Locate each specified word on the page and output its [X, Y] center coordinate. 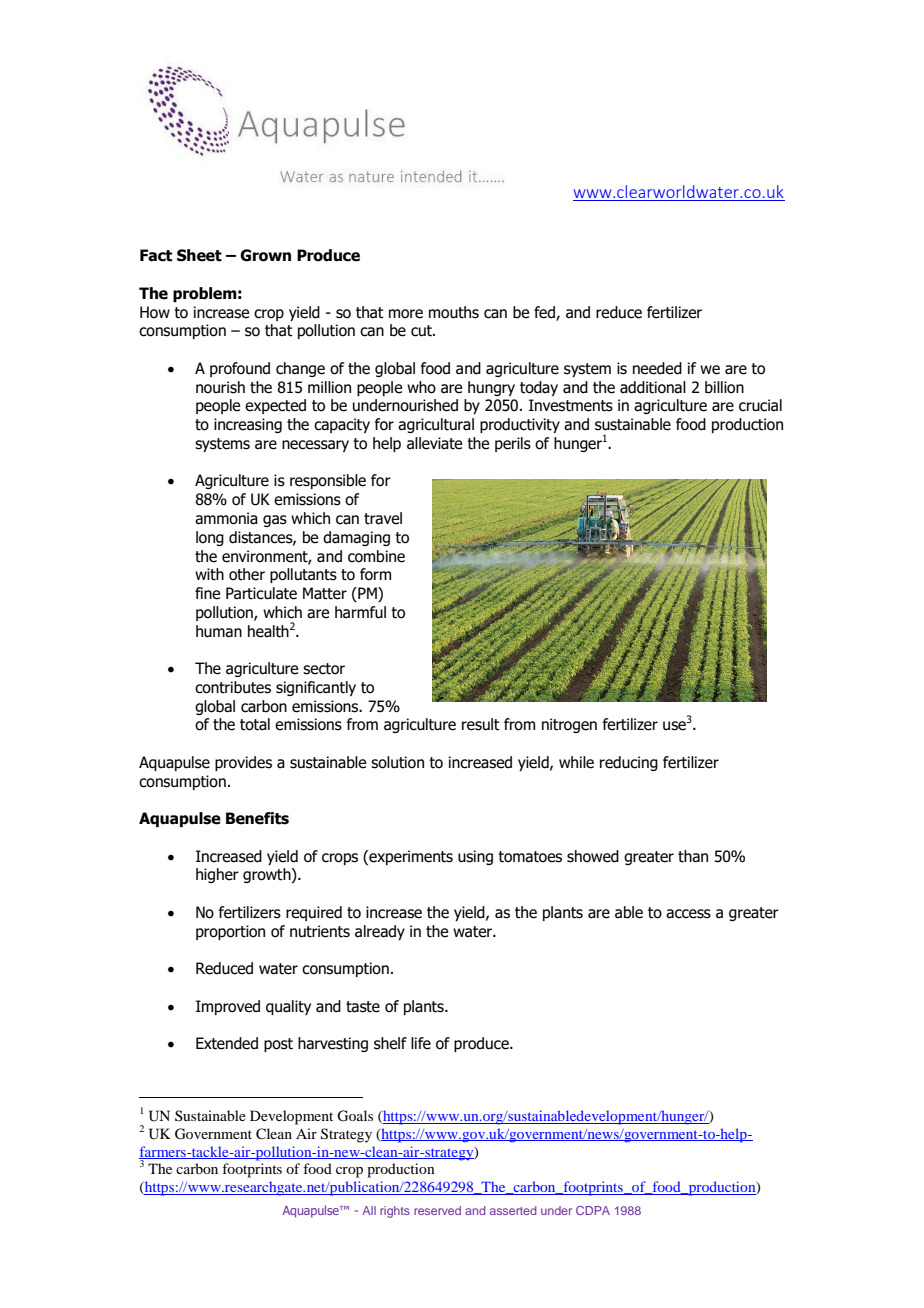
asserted [513, 1210]
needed [657, 368]
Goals [355, 1116]
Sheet [199, 255]
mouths [454, 312]
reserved [437, 1210]
